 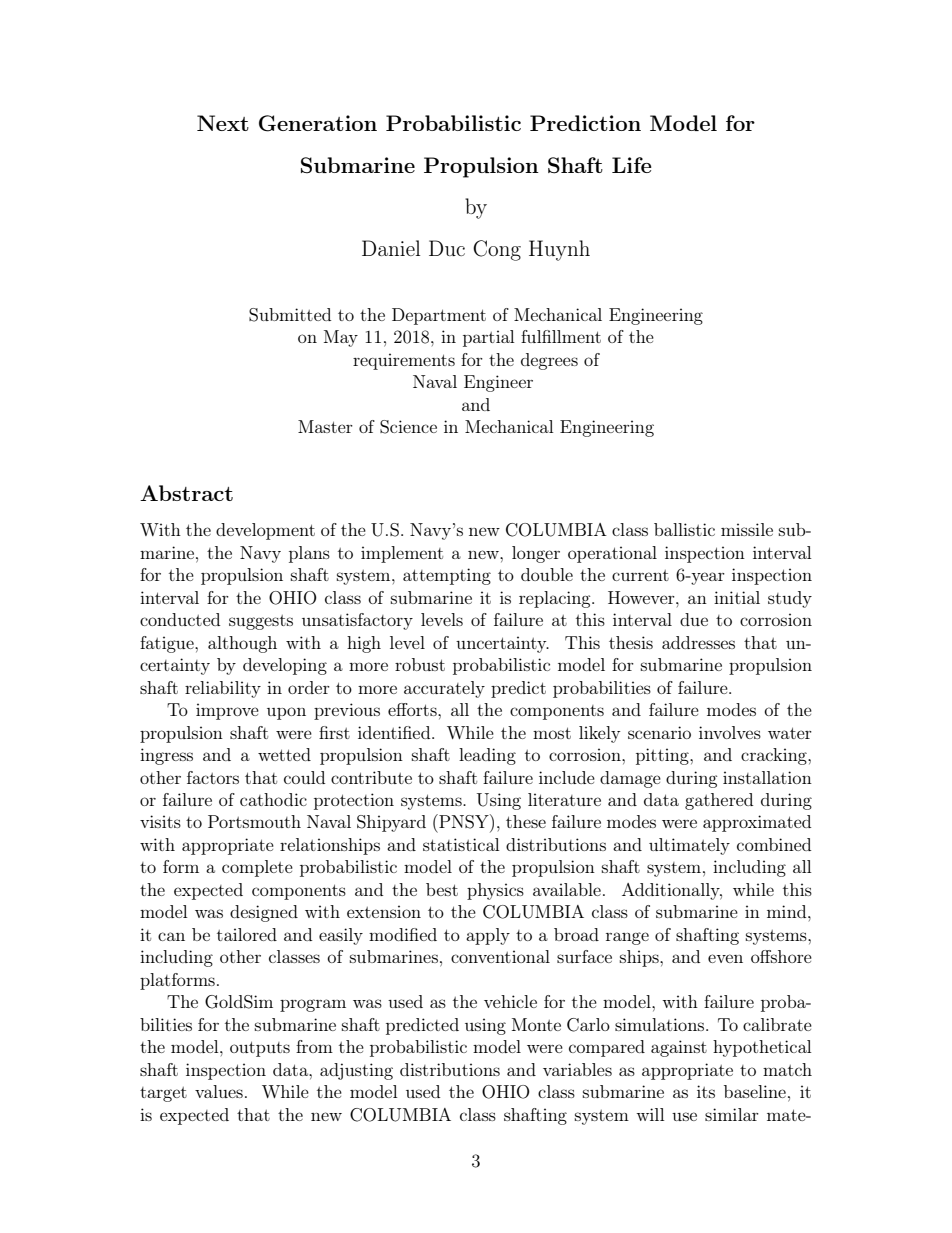 What do you see at coordinates (219, 1091) in the page?
I see `values` at bounding box center [219, 1091].
